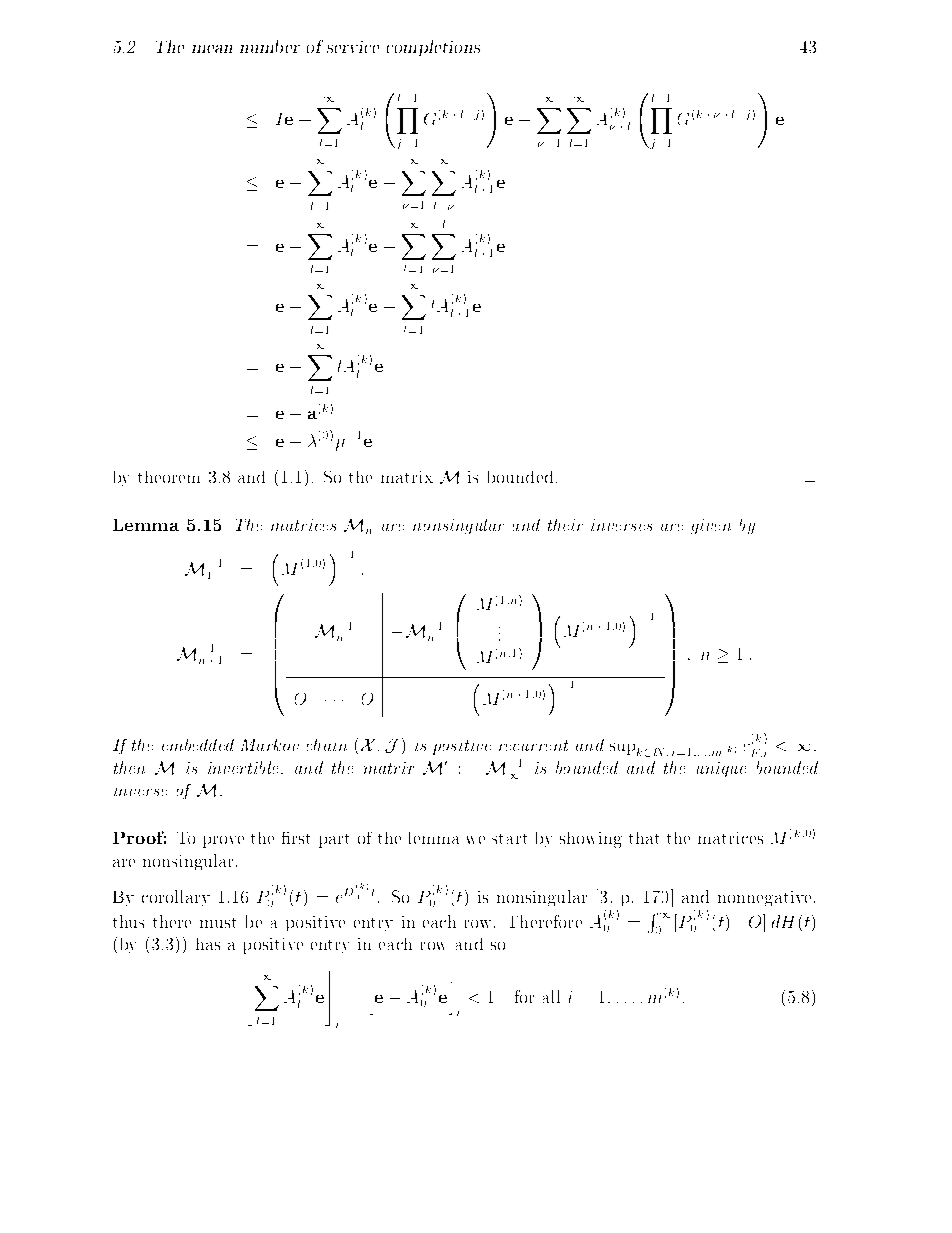 This screenshot has height=1233, width=952. Describe the element at coordinates (212, 49) in the screenshot. I see `mean` at that location.
